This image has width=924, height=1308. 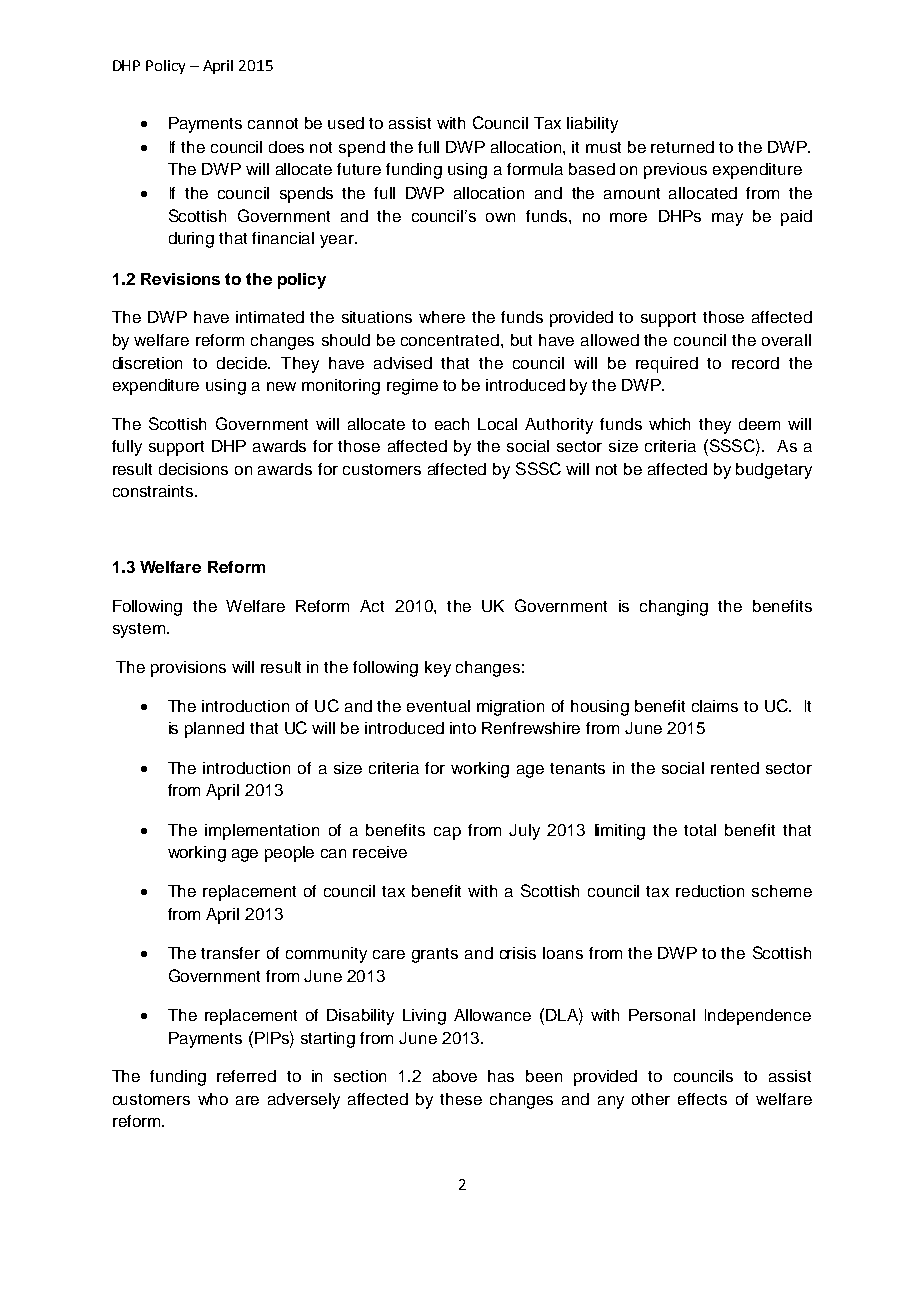 I want to click on returned, so click(x=682, y=147).
